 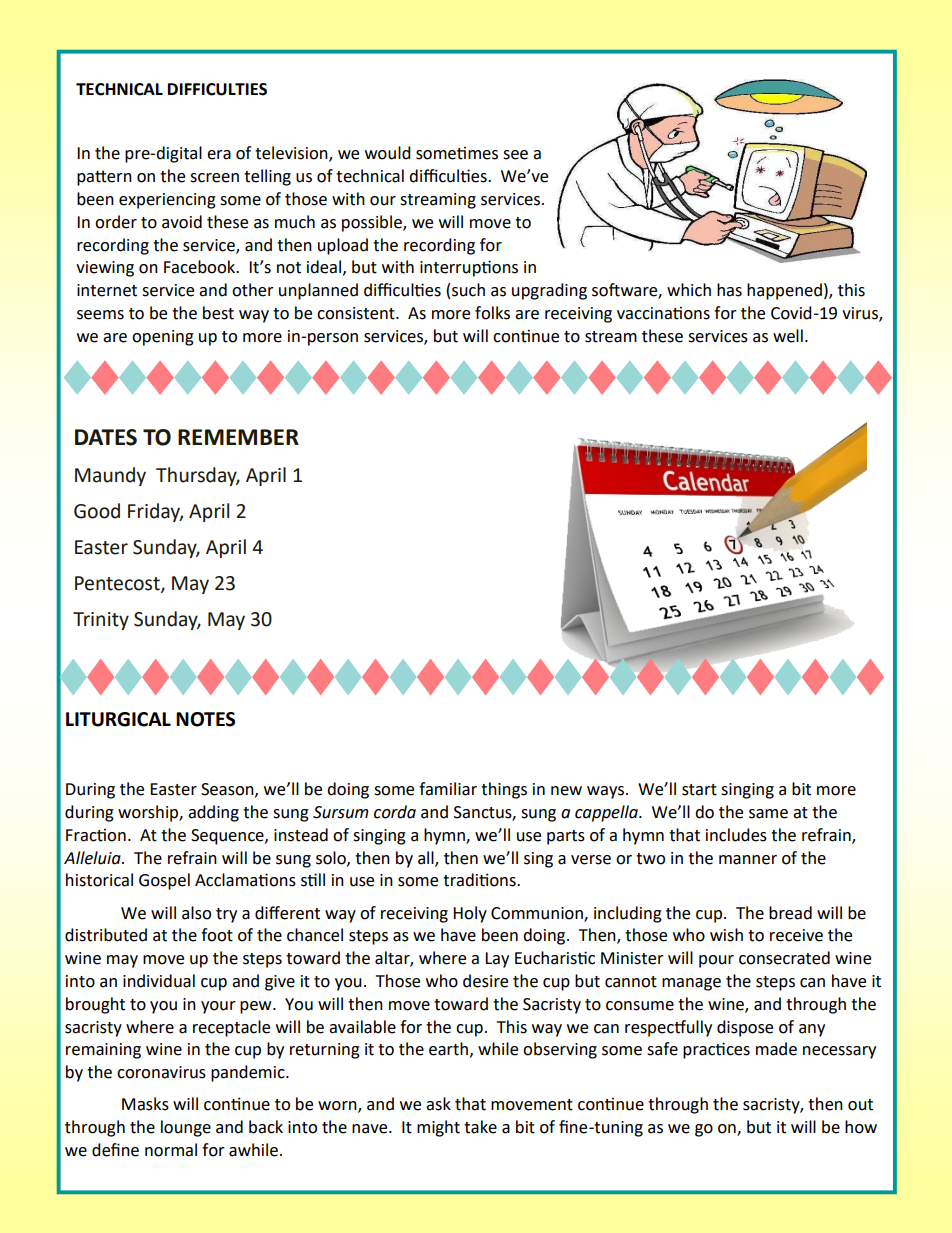 What do you see at coordinates (480, 1127) in the document?
I see `take` at bounding box center [480, 1127].
